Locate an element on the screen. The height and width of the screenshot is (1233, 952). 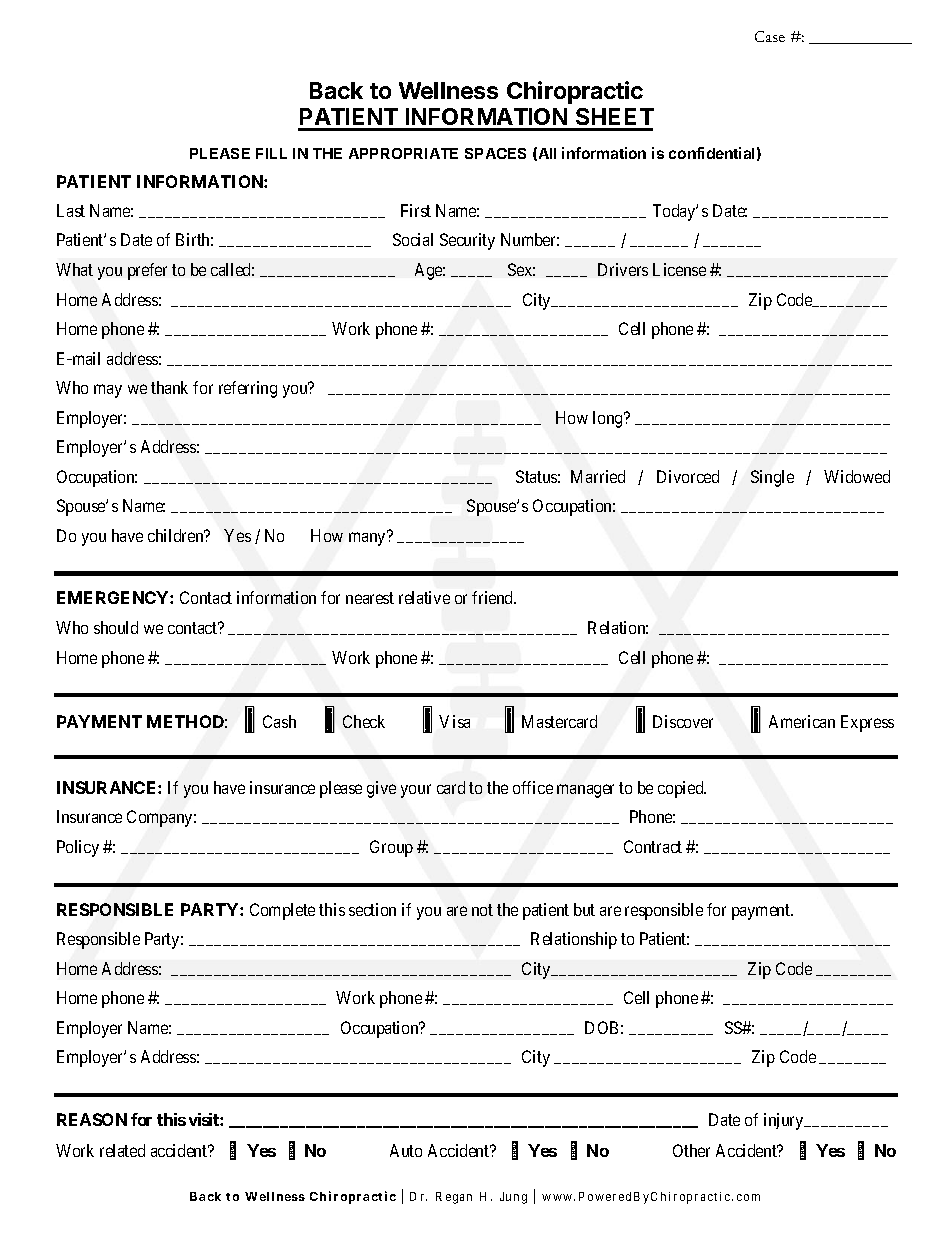
American is located at coordinates (802, 721).
